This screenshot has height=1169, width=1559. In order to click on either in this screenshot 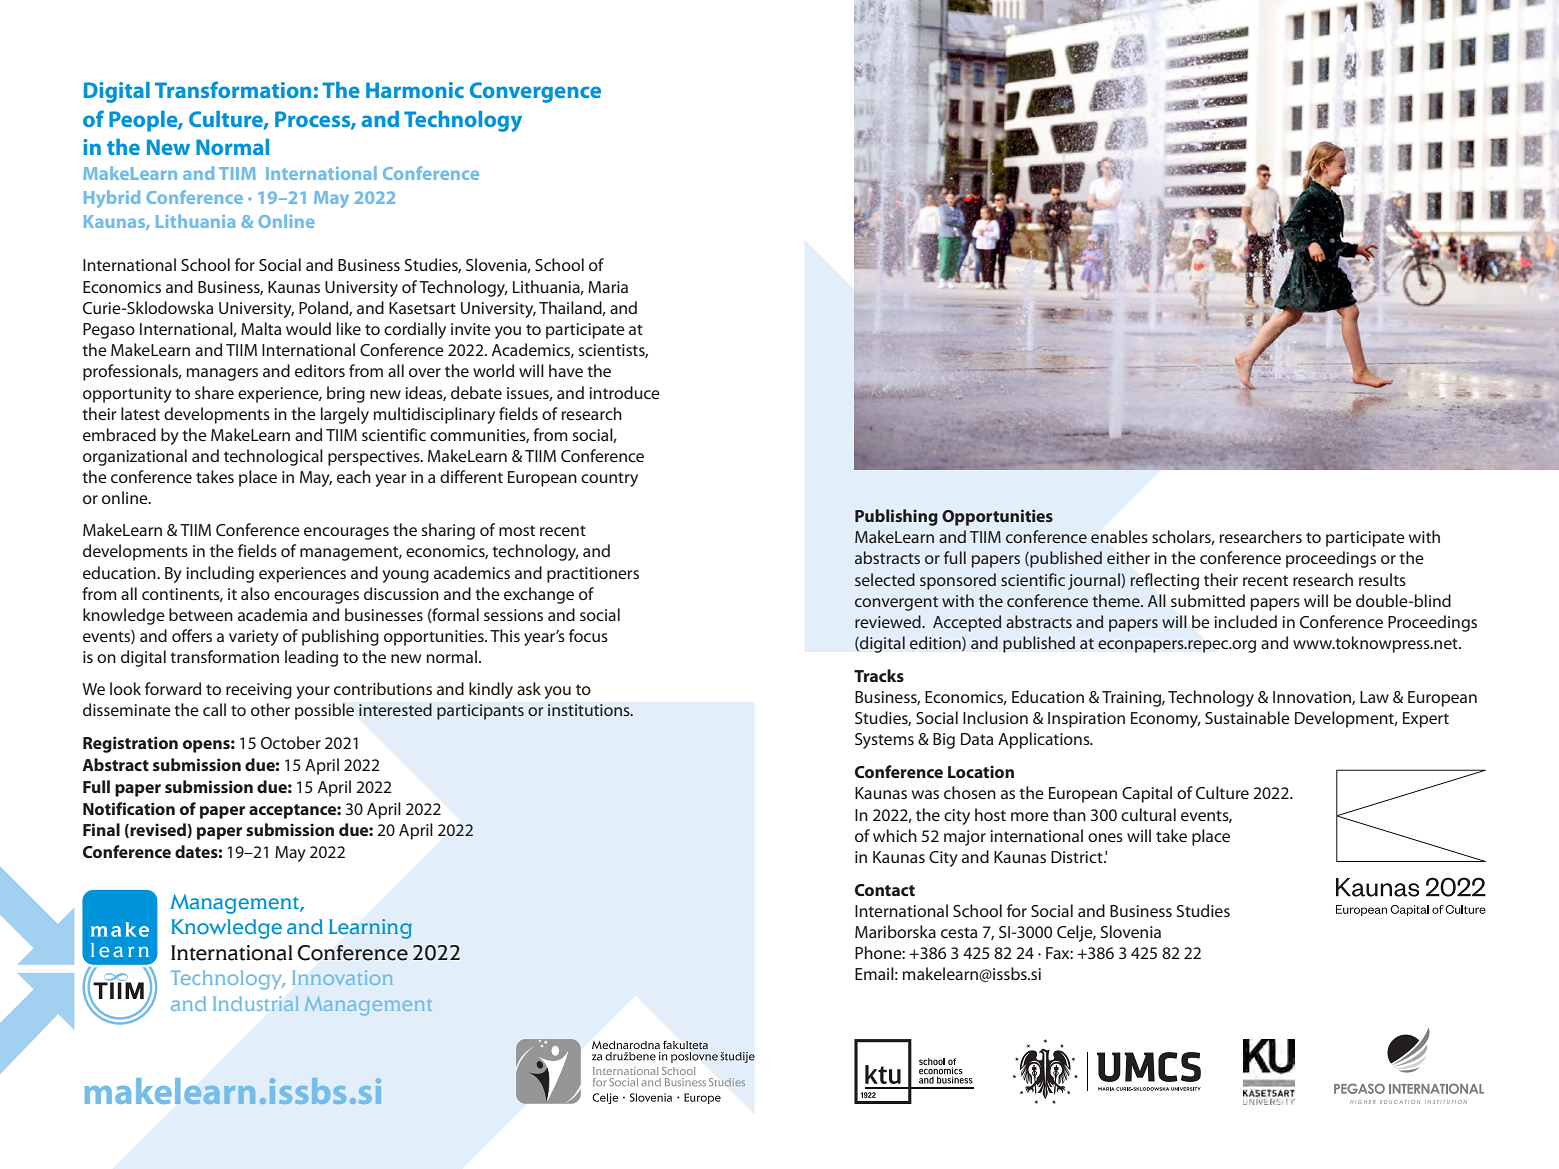, I will do `click(1128, 558)`.
